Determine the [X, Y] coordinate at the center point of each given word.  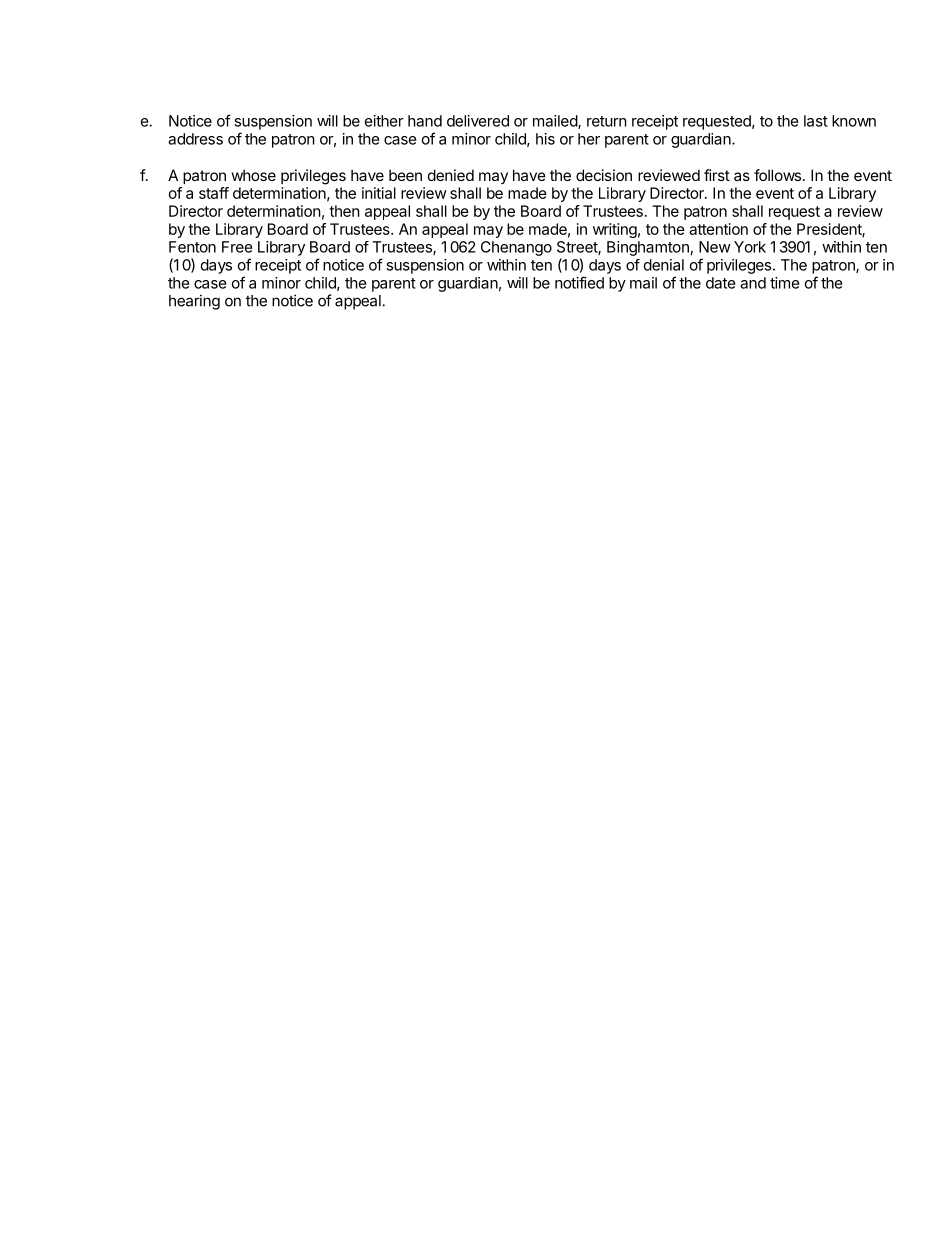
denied [451, 175]
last [816, 121]
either [384, 121]
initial [379, 193]
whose [254, 175]
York [750, 247]
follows [777, 175]
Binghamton [648, 248]
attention [718, 229]
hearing [194, 302]
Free [237, 247]
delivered [478, 121]
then [344, 211]
